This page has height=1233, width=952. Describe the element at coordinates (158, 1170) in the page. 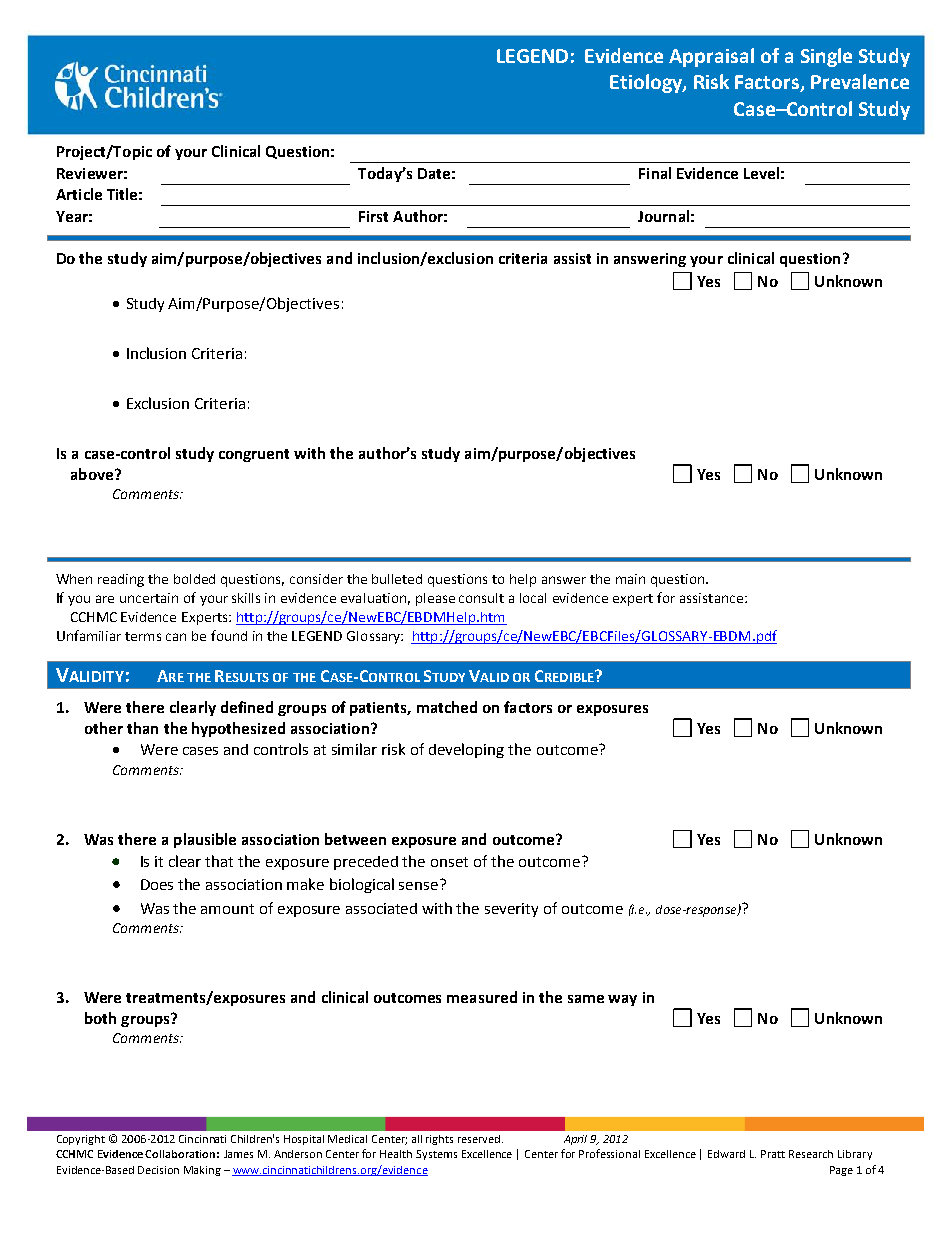

I see `Decision` at that location.
